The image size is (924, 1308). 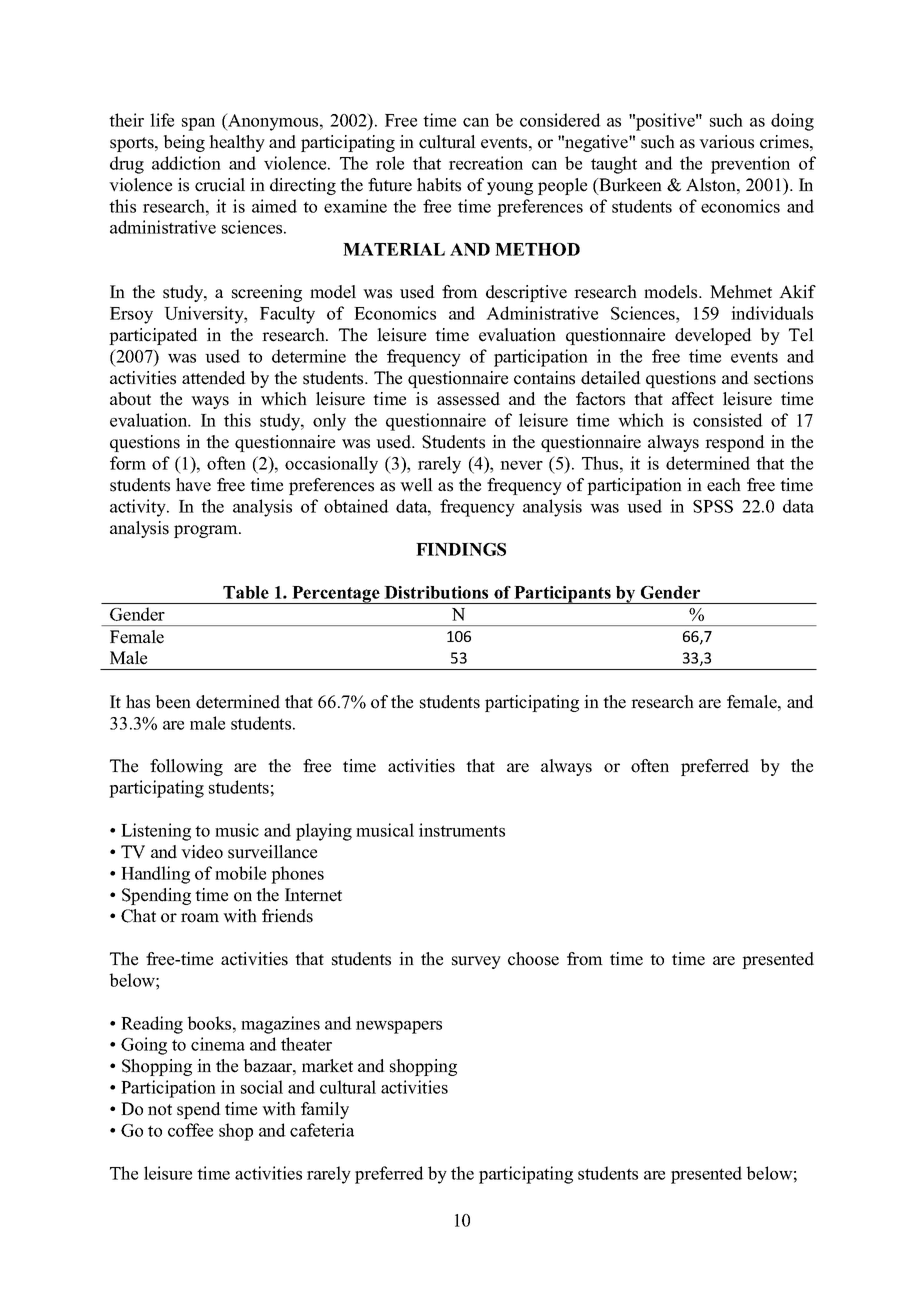 What do you see at coordinates (184, 143) in the screenshot?
I see `being` at bounding box center [184, 143].
